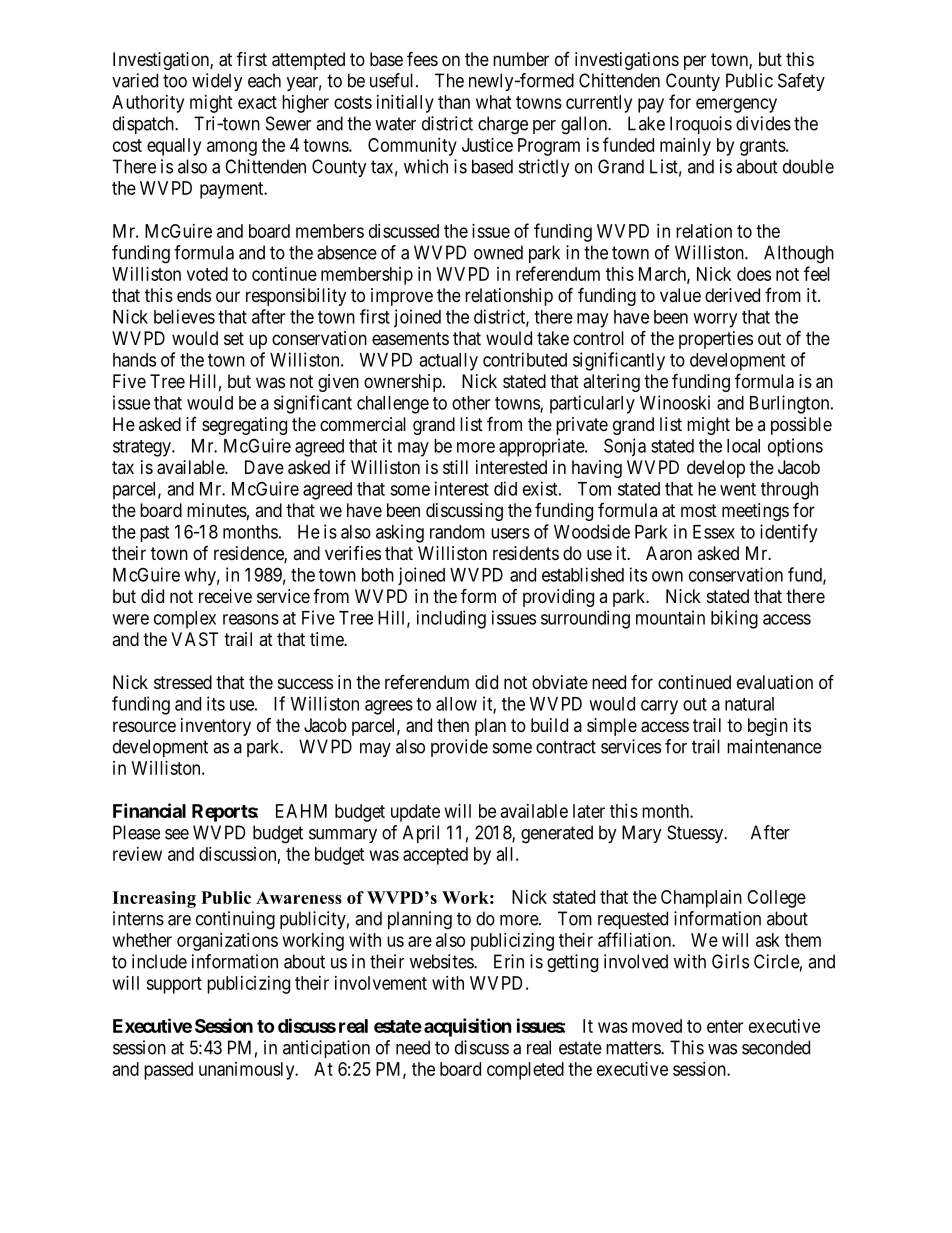  Describe the element at coordinates (468, 1027) in the document. I see `acquisition` at that location.
